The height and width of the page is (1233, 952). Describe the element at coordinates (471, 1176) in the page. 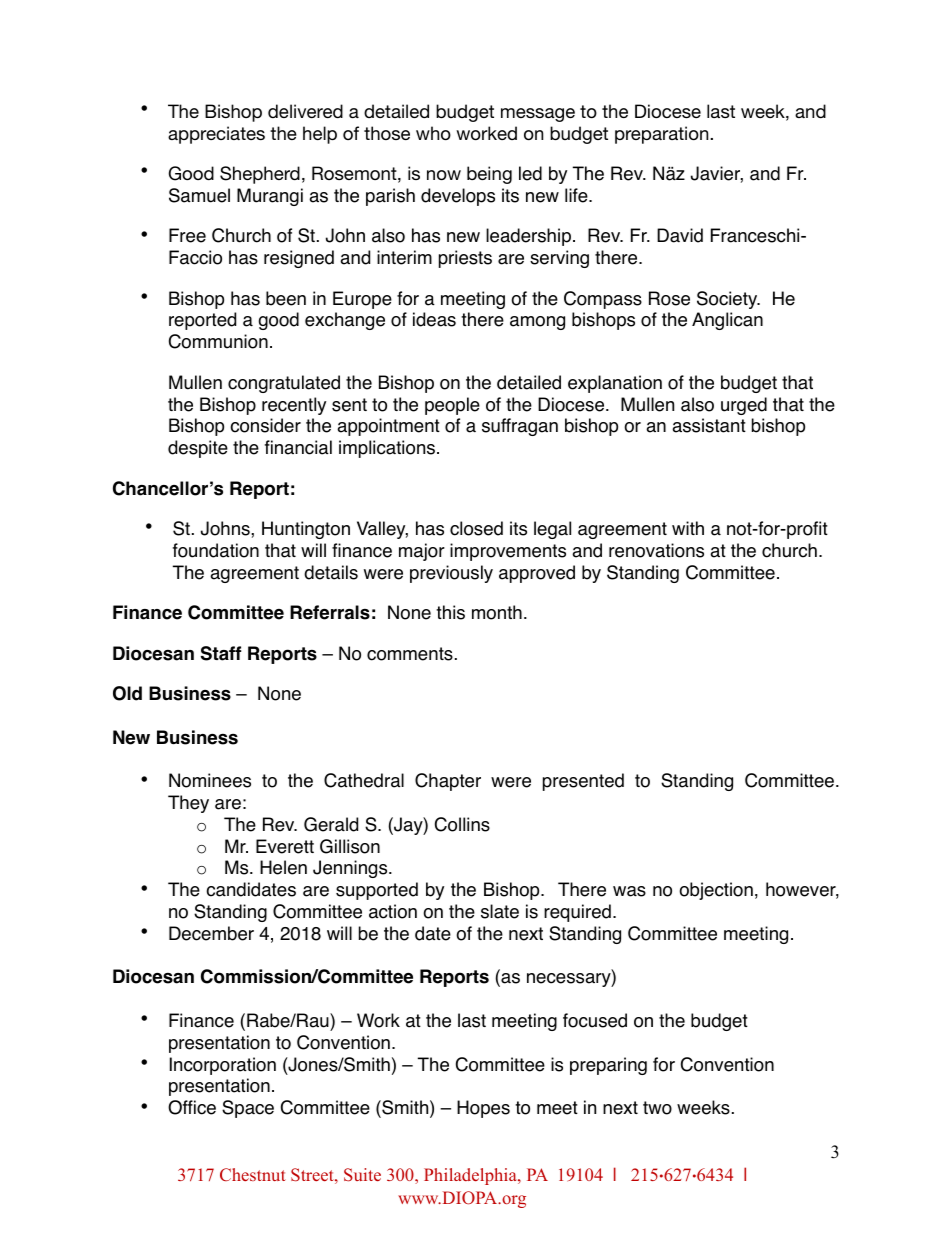

I see `Philadelphia` at that location.
